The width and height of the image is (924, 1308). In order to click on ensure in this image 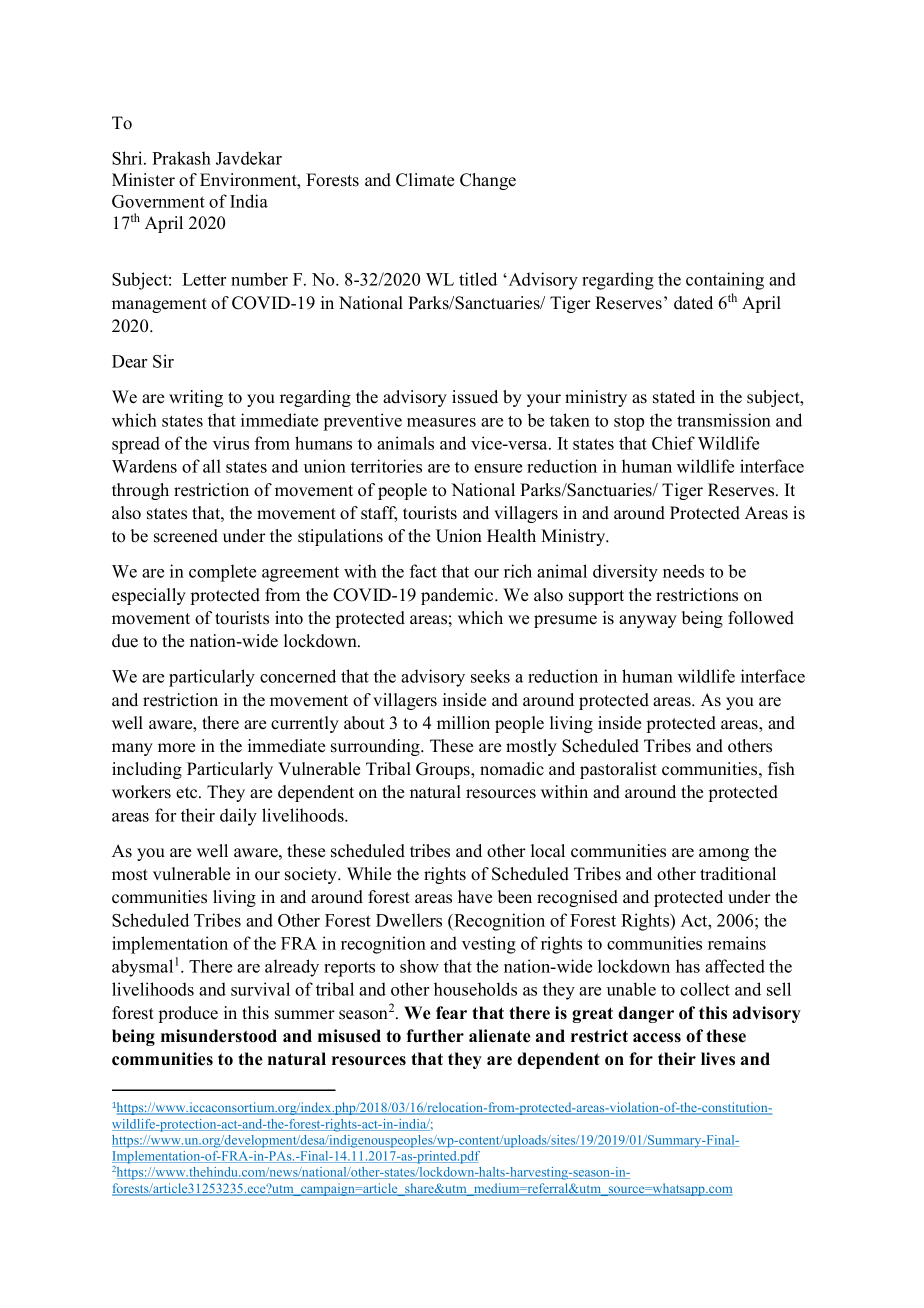, I will do `click(498, 468)`.
